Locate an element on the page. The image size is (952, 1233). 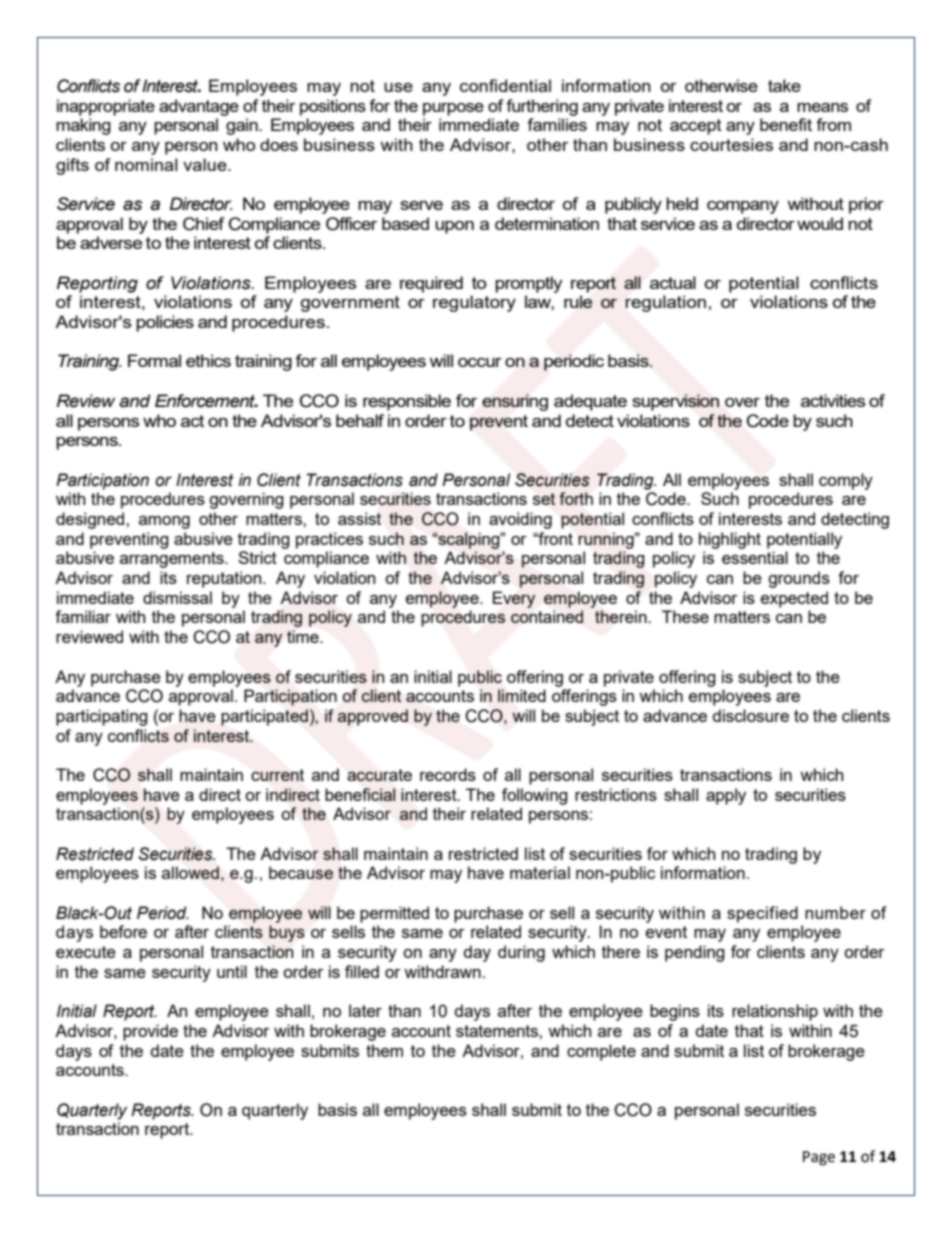
provide is located at coordinates (150, 1032).
